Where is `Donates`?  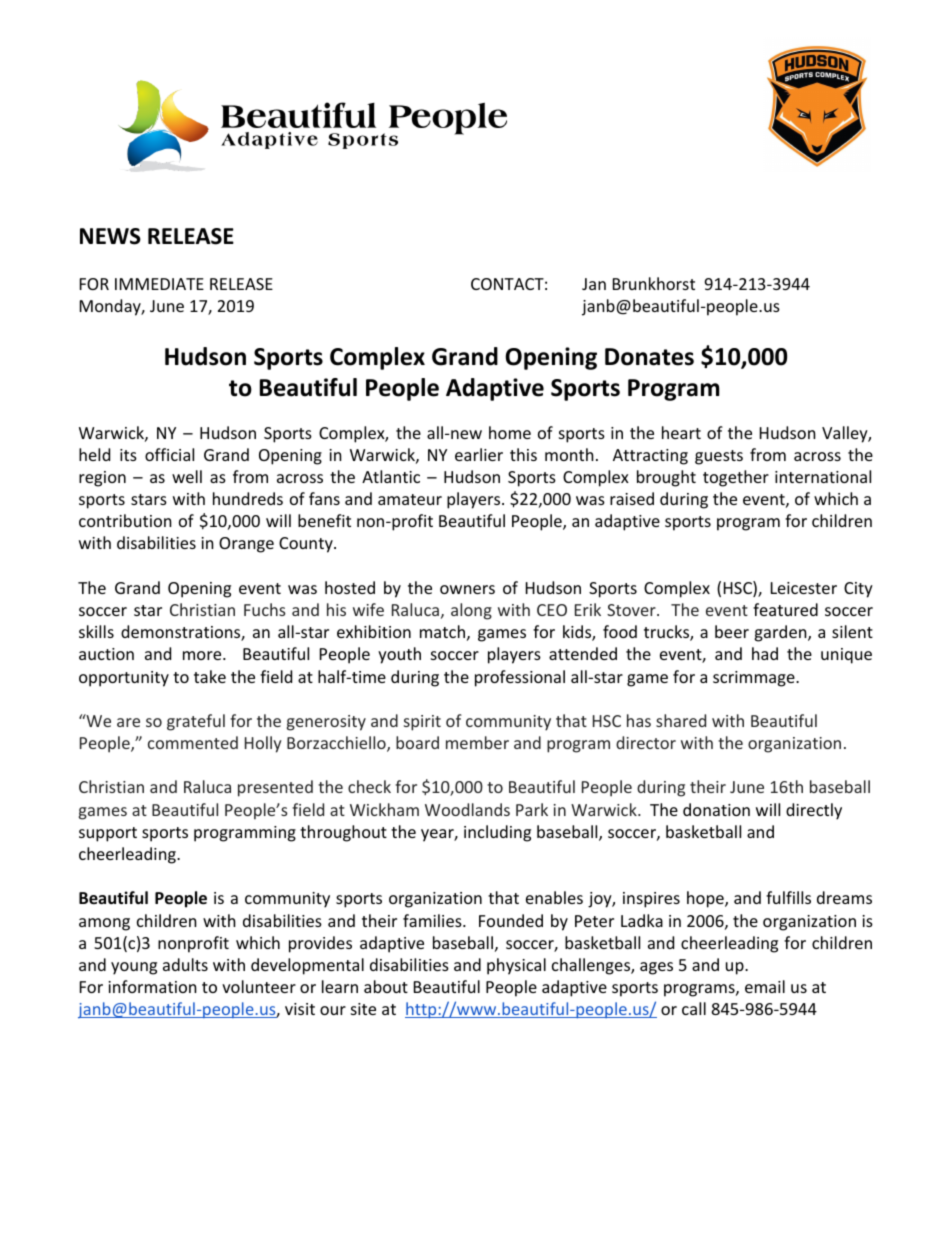 Donates is located at coordinates (649, 357).
